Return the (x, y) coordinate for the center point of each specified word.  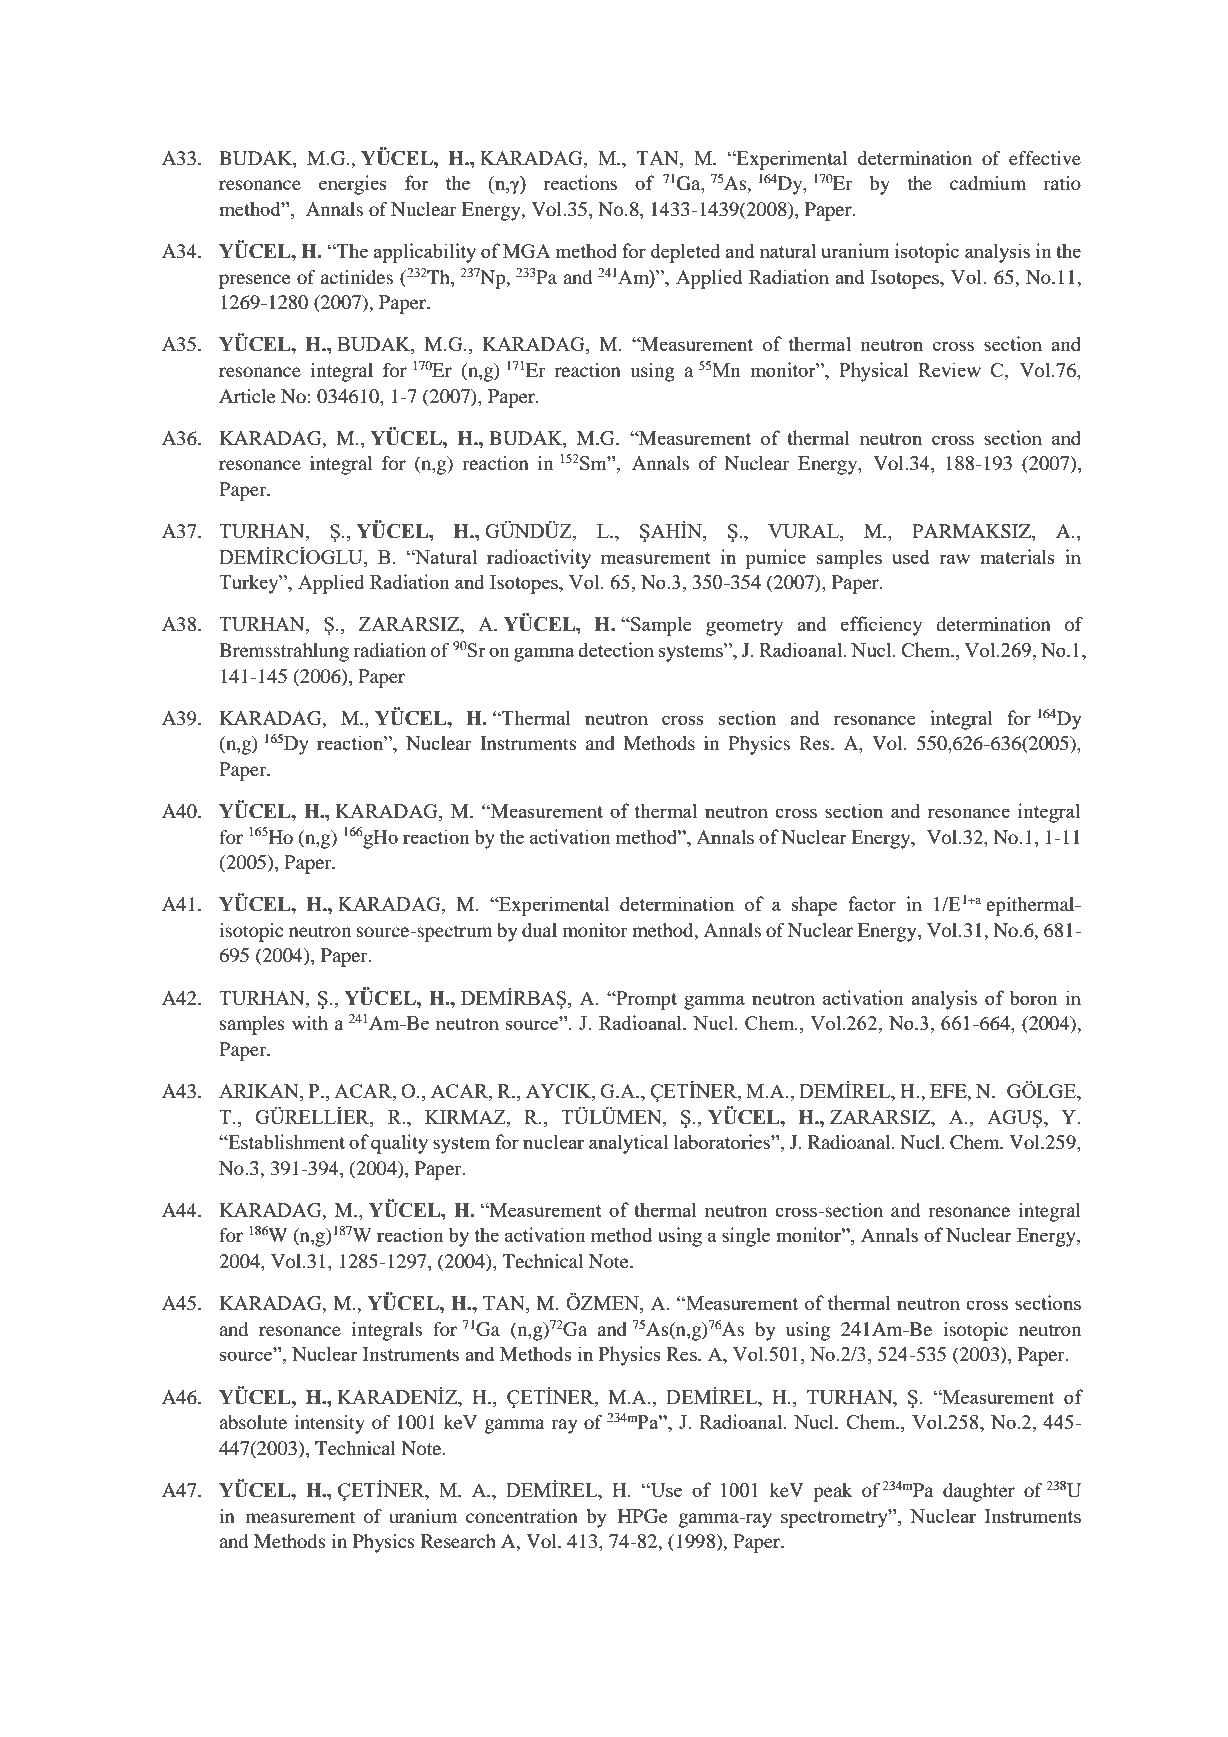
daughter (979, 1492)
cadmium (988, 183)
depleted (685, 253)
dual (539, 930)
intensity (329, 1424)
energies (353, 185)
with (310, 1023)
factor (872, 903)
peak (832, 1492)
